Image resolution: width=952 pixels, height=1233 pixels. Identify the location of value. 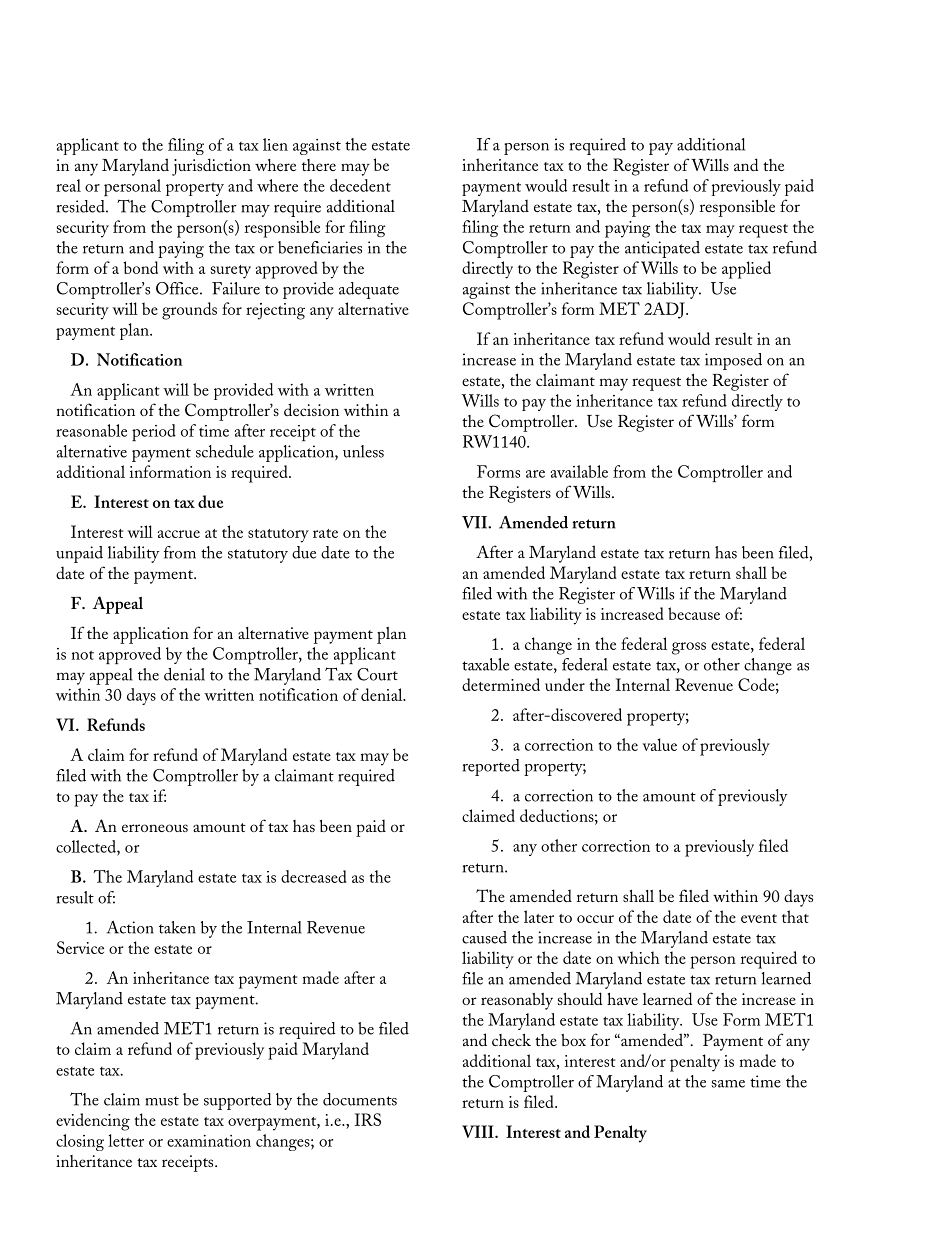
(660, 744).
